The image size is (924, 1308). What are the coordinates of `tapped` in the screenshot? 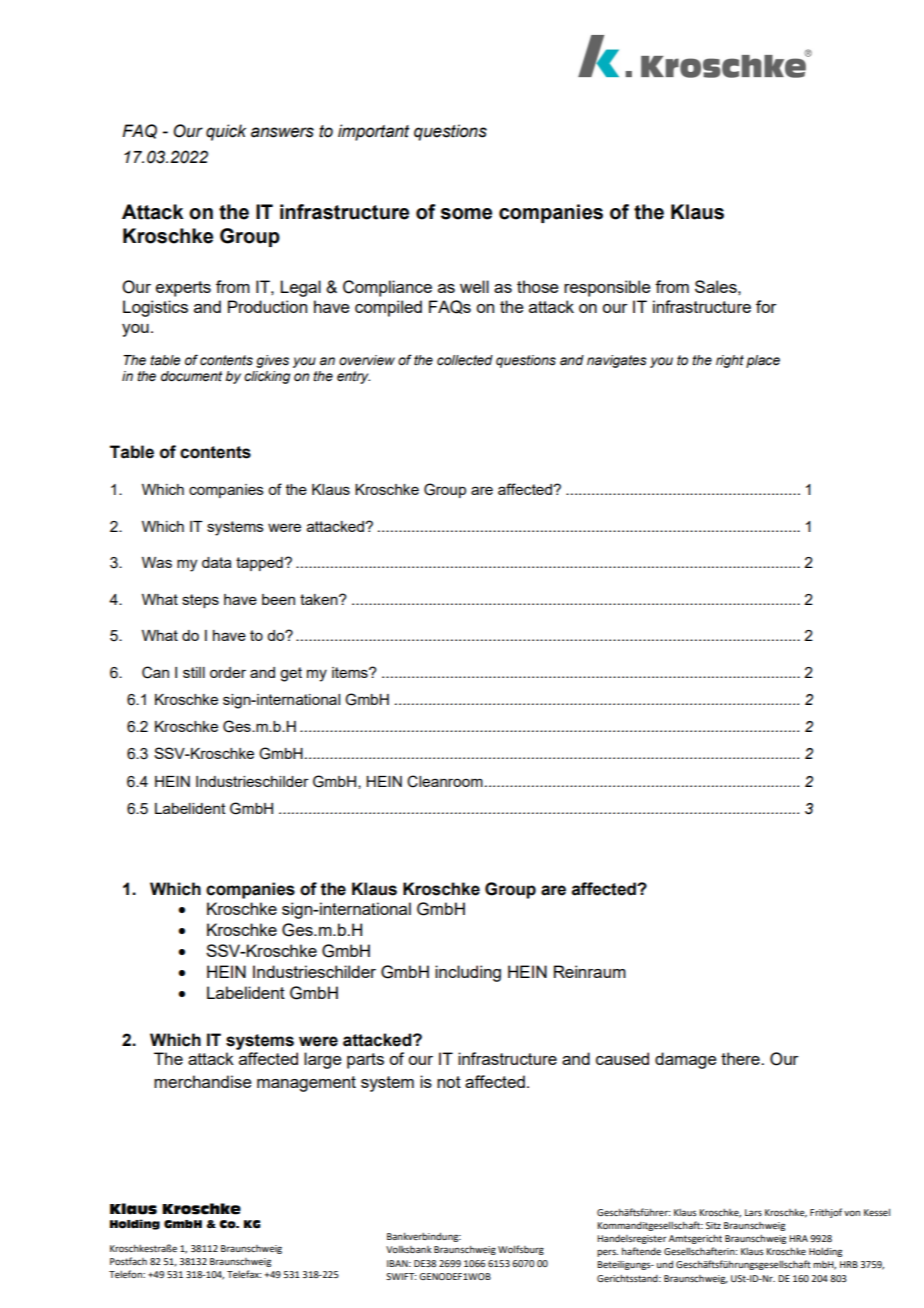 It's located at (260, 564).
